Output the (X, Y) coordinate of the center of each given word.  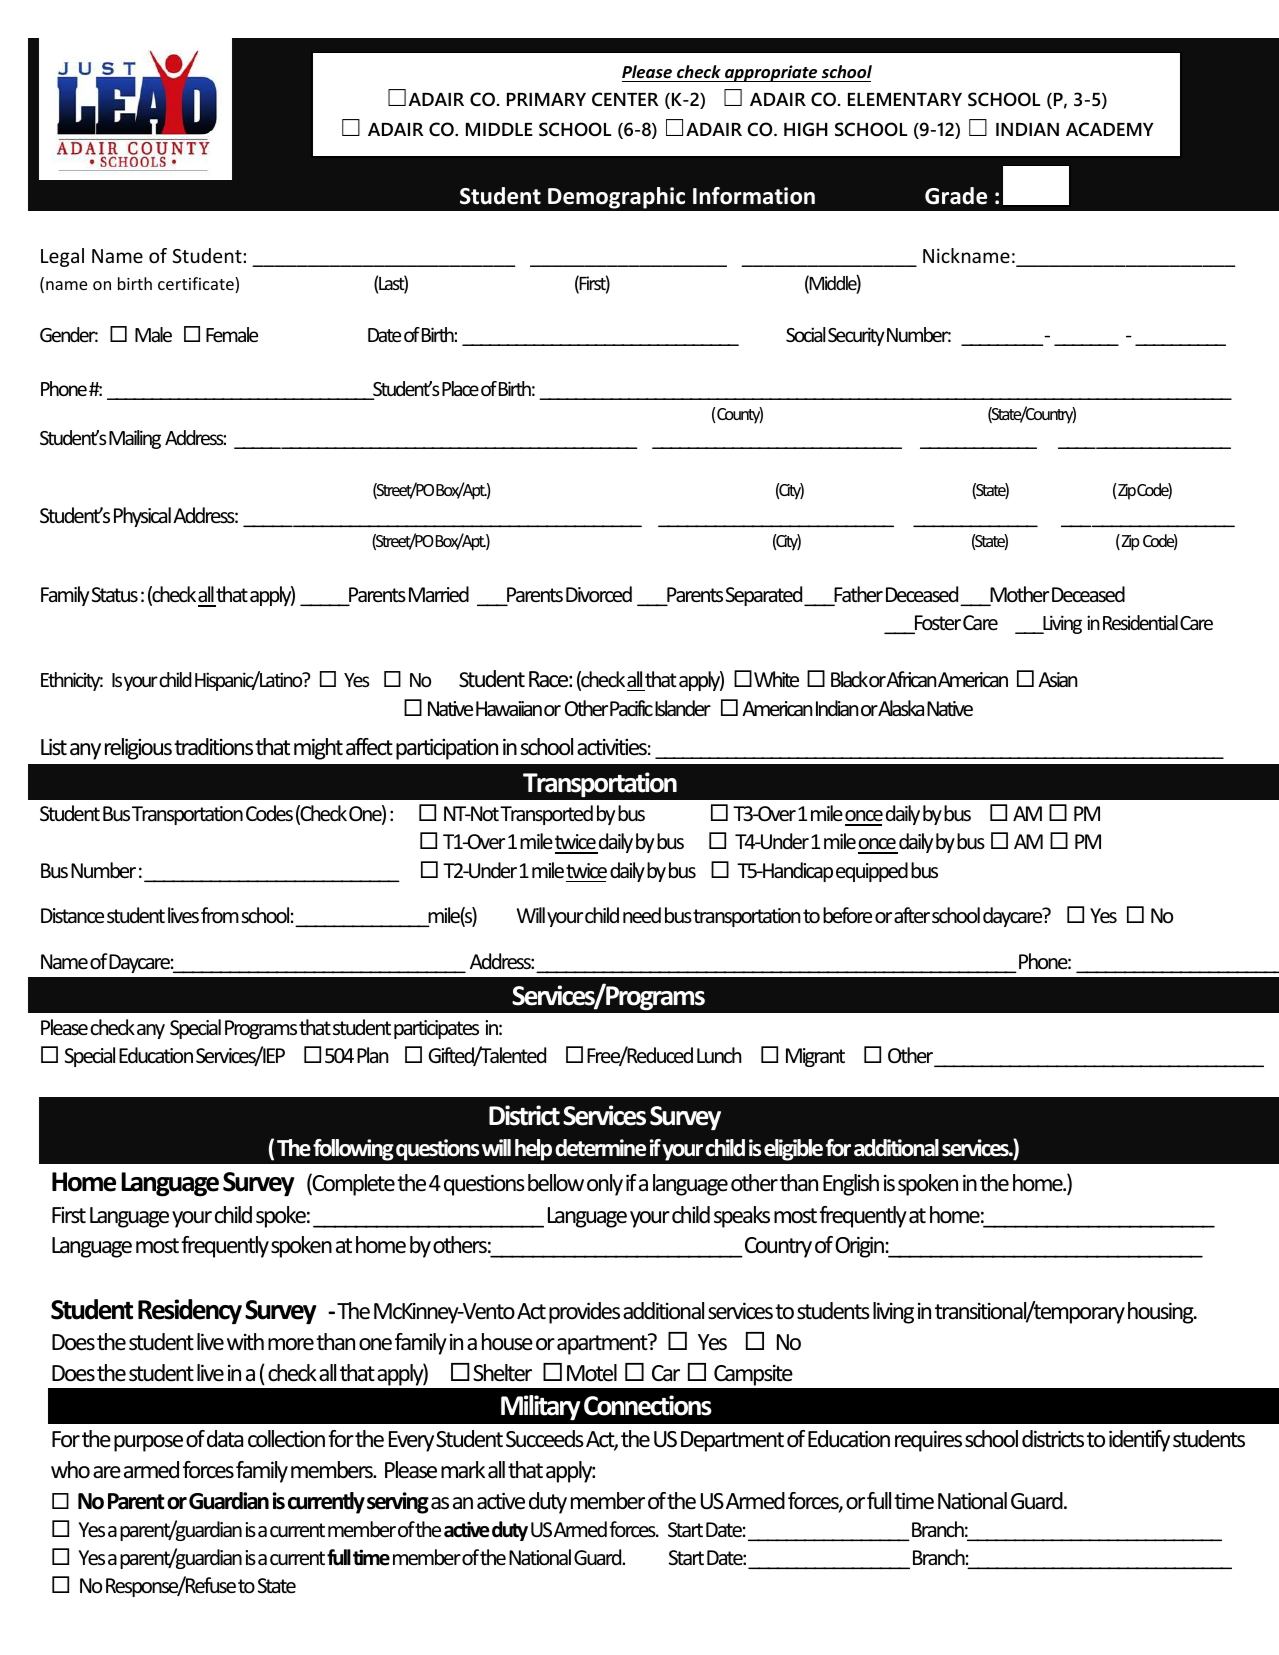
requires (928, 1441)
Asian (1058, 679)
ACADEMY (1110, 129)
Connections (648, 1405)
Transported (546, 815)
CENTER (625, 99)
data (225, 1439)
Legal (62, 257)
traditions (213, 747)
